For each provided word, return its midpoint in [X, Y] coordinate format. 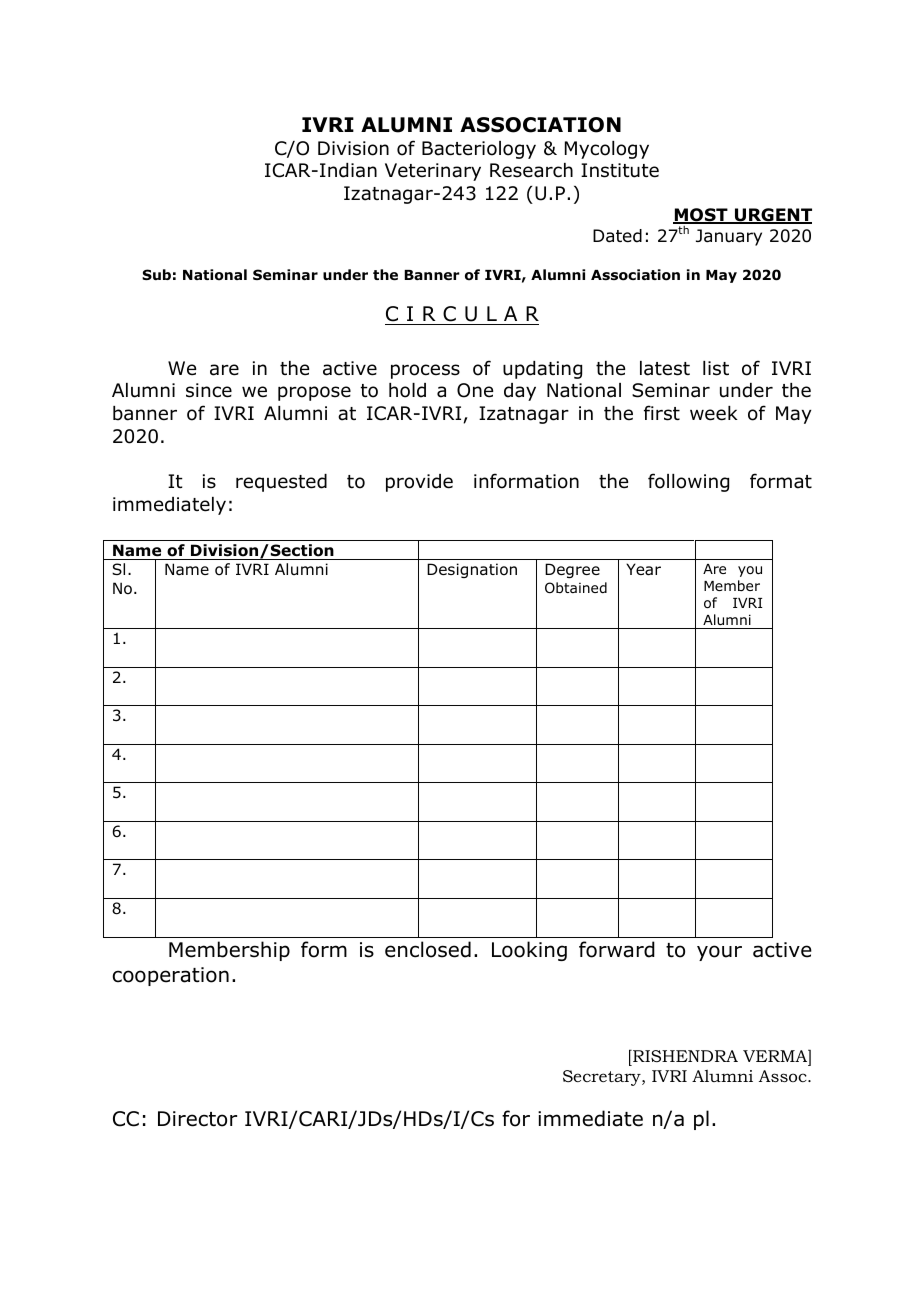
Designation [472, 570]
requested [281, 483]
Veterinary [433, 172]
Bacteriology [479, 150]
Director [197, 1119]
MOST [701, 216]
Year [643, 569]
